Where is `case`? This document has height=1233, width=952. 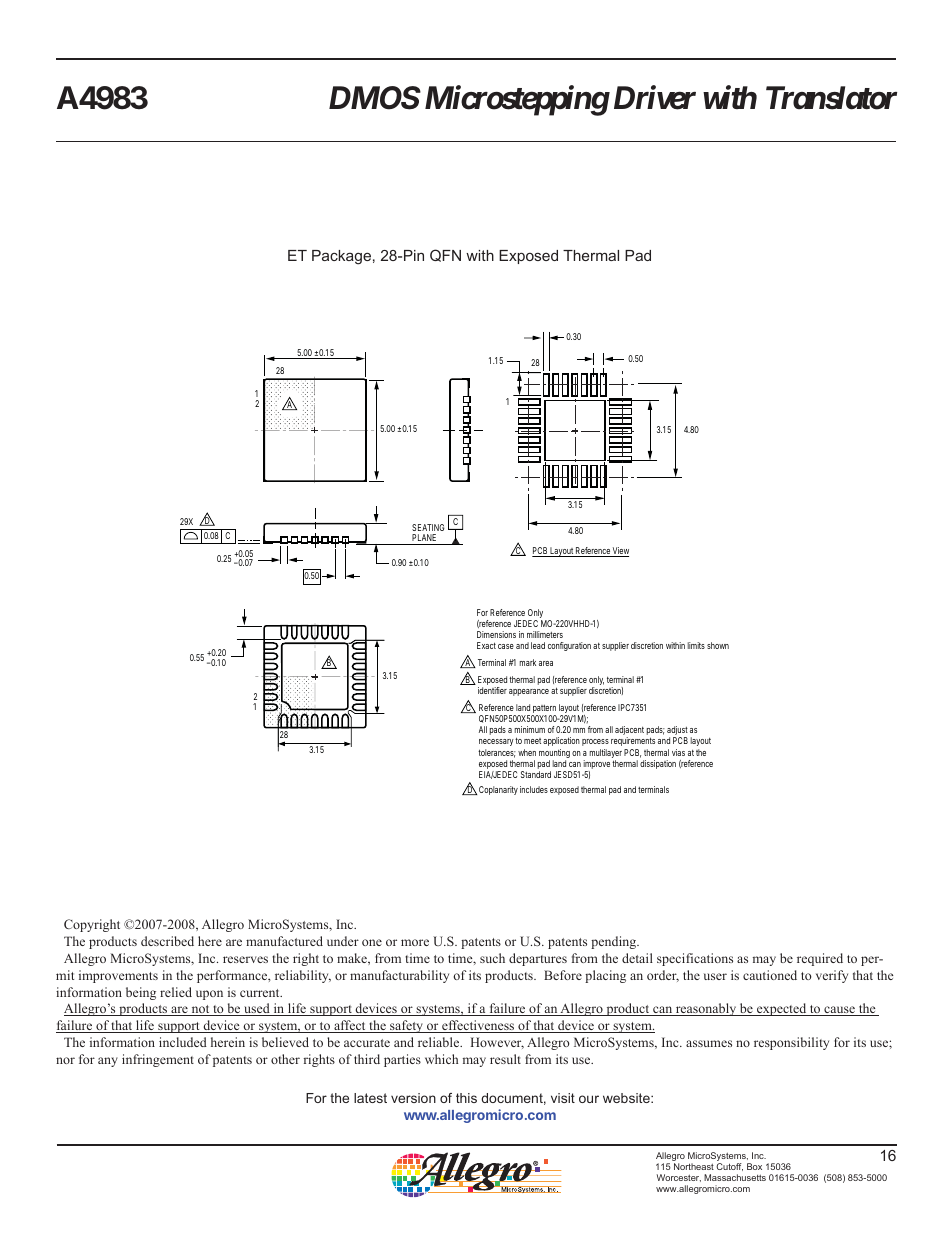
case is located at coordinates (506, 646).
